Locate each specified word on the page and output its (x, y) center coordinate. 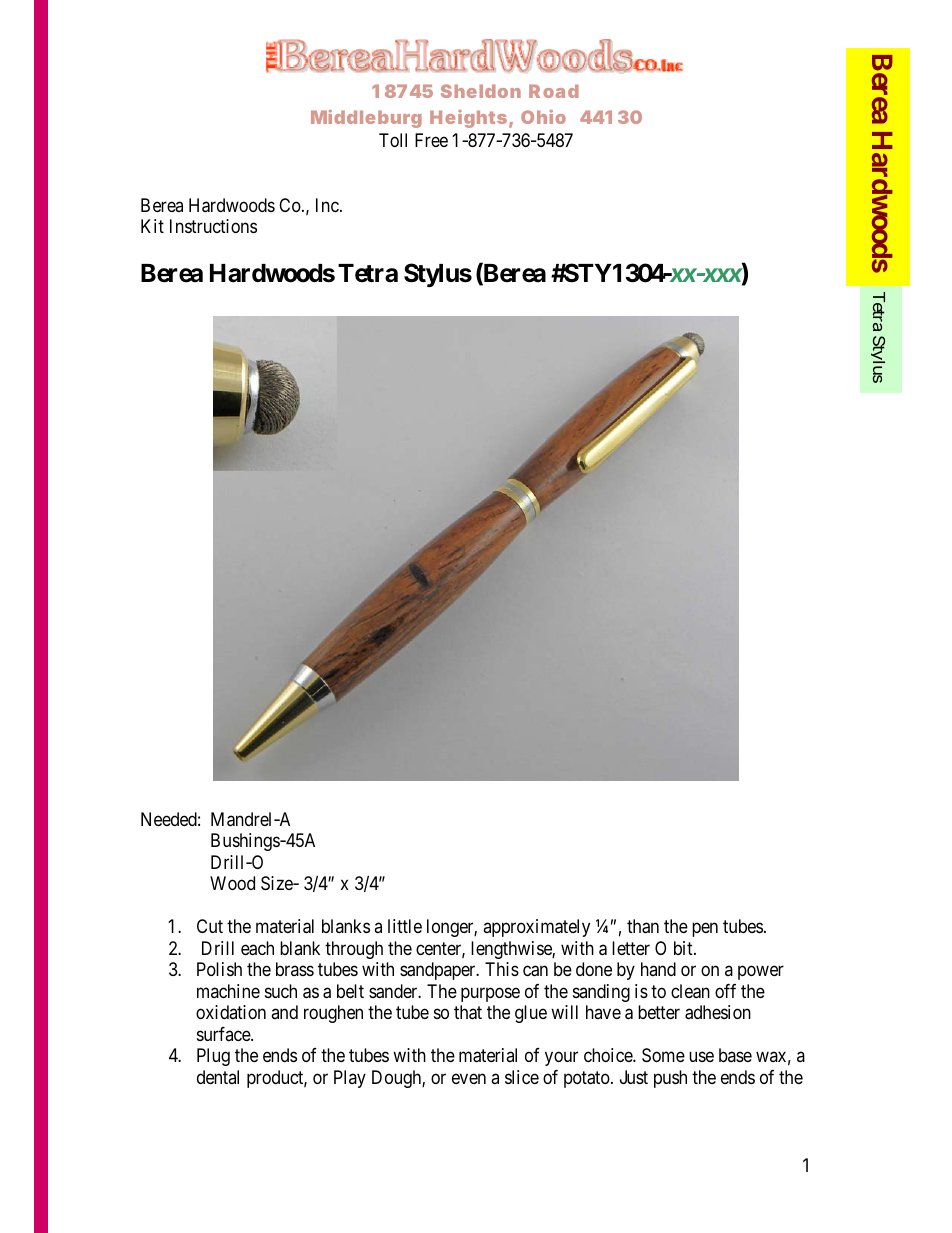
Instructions (213, 226)
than (643, 926)
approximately (536, 928)
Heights (468, 119)
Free (431, 140)
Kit (152, 226)
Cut (210, 926)
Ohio (543, 117)
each (257, 948)
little (405, 926)
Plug (213, 1057)
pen (705, 930)
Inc (327, 205)
